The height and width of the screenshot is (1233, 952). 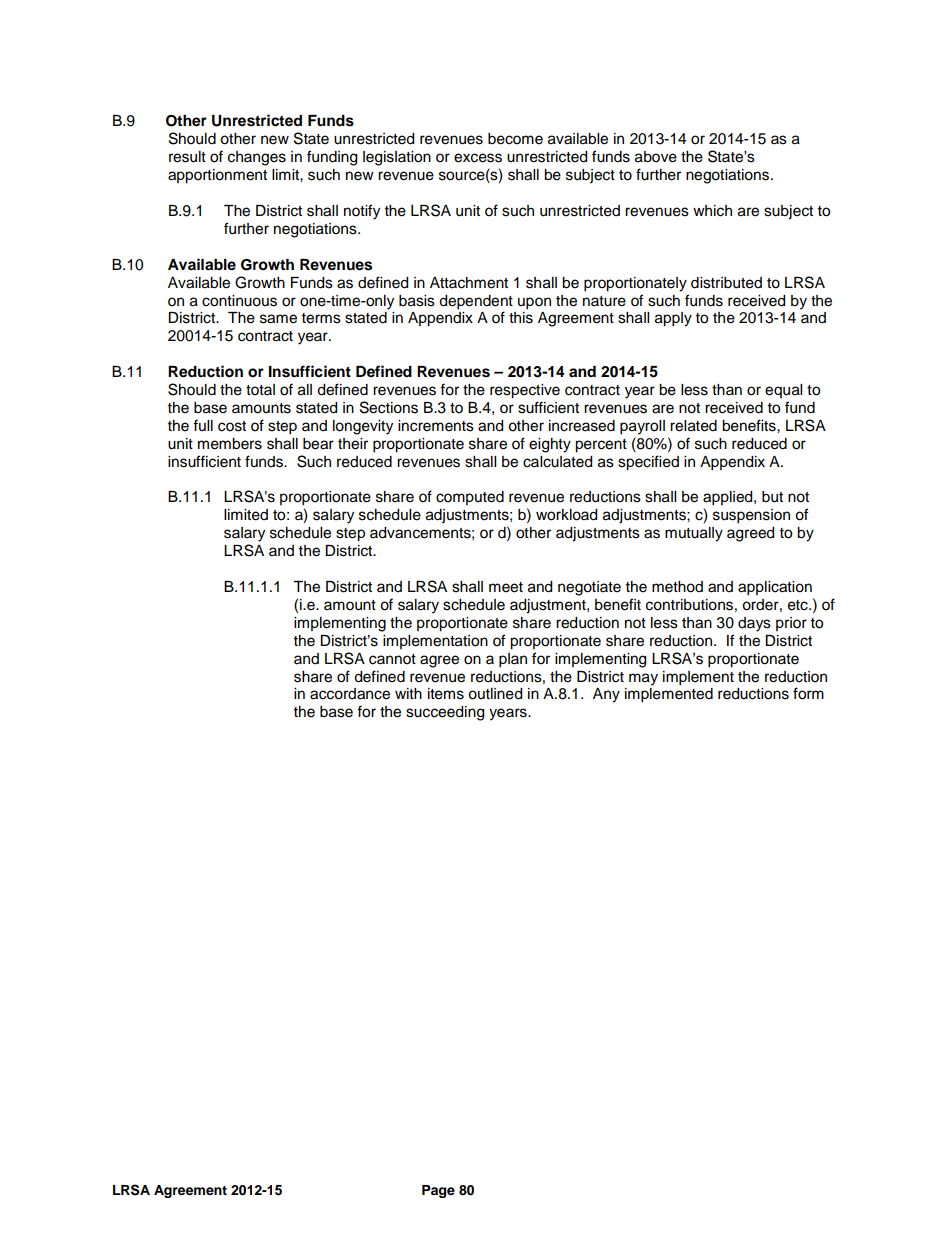 I want to click on meet, so click(x=506, y=587).
